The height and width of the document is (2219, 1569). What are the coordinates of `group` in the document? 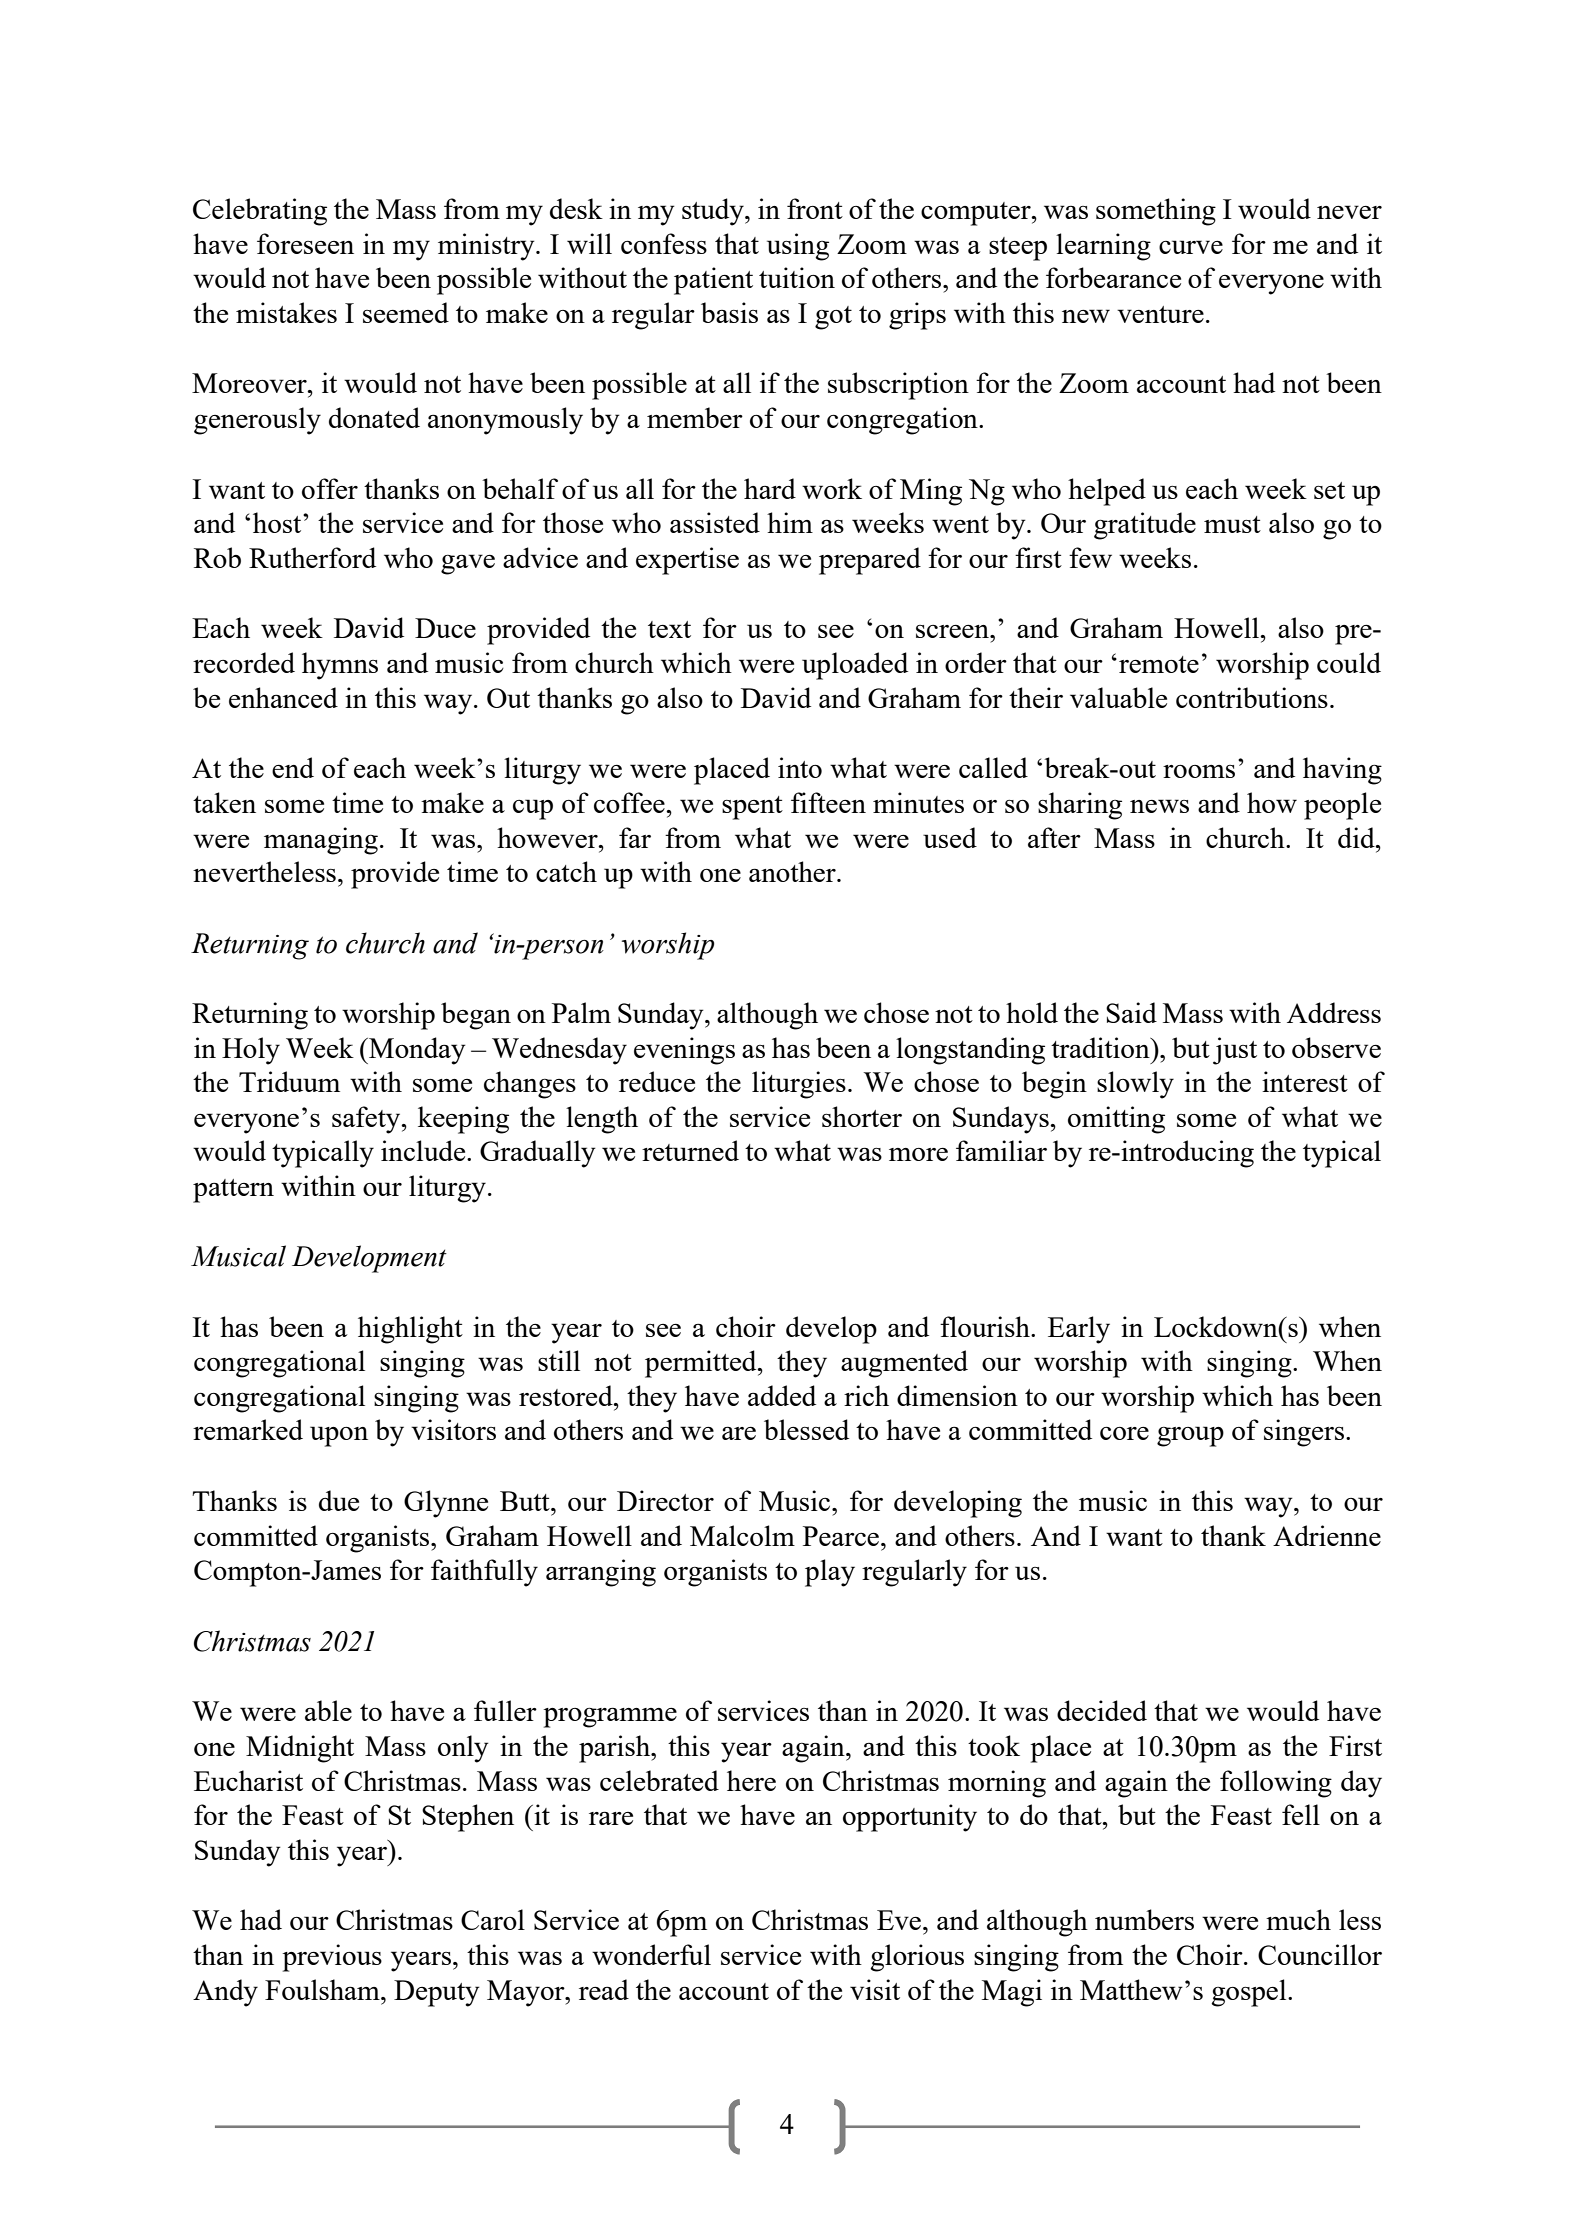 It's located at (1190, 1436).
